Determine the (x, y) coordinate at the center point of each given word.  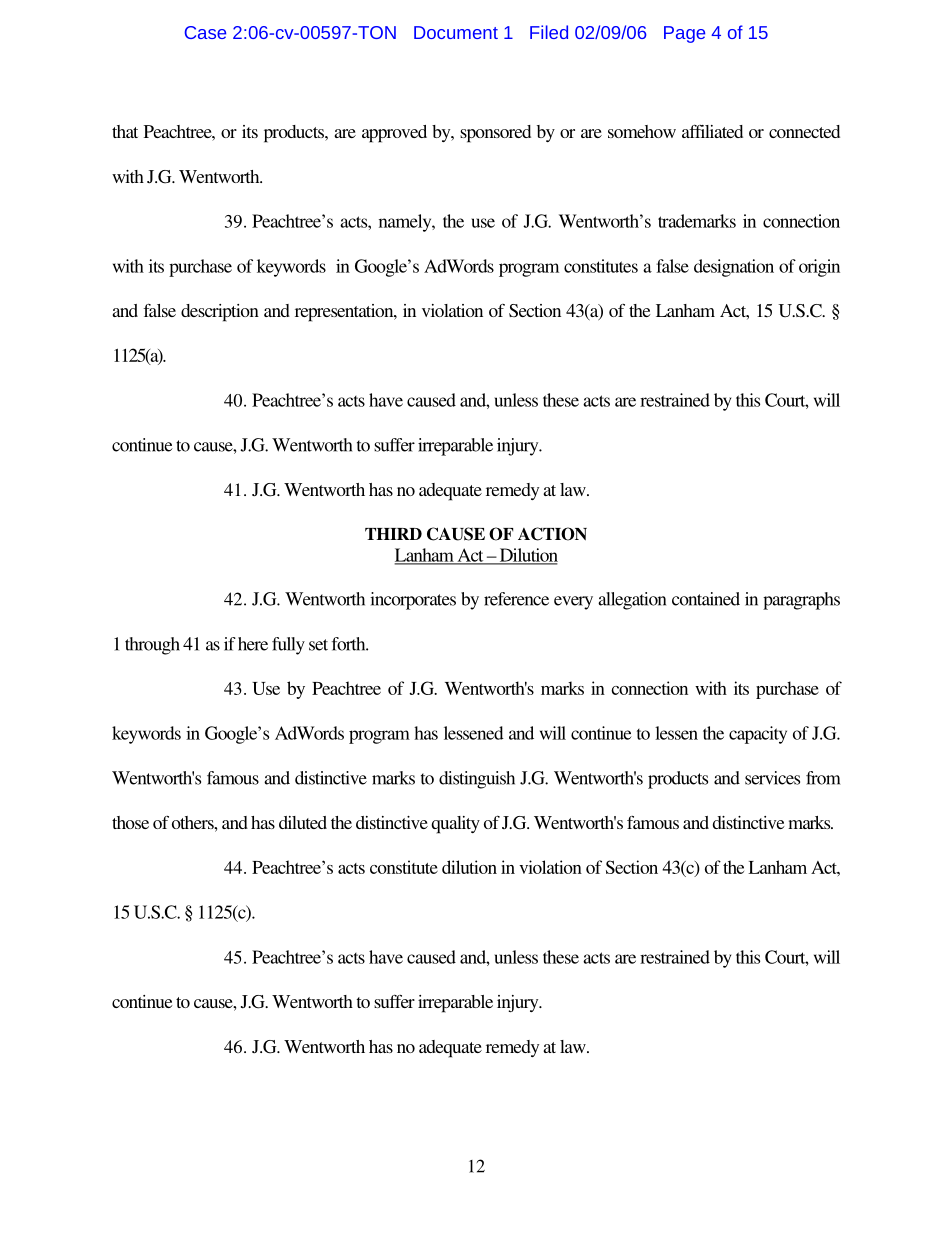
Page (684, 34)
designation (734, 268)
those (130, 822)
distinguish (477, 780)
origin (819, 268)
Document (456, 32)
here (251, 644)
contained (706, 599)
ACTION (552, 534)
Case (205, 32)
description (220, 313)
